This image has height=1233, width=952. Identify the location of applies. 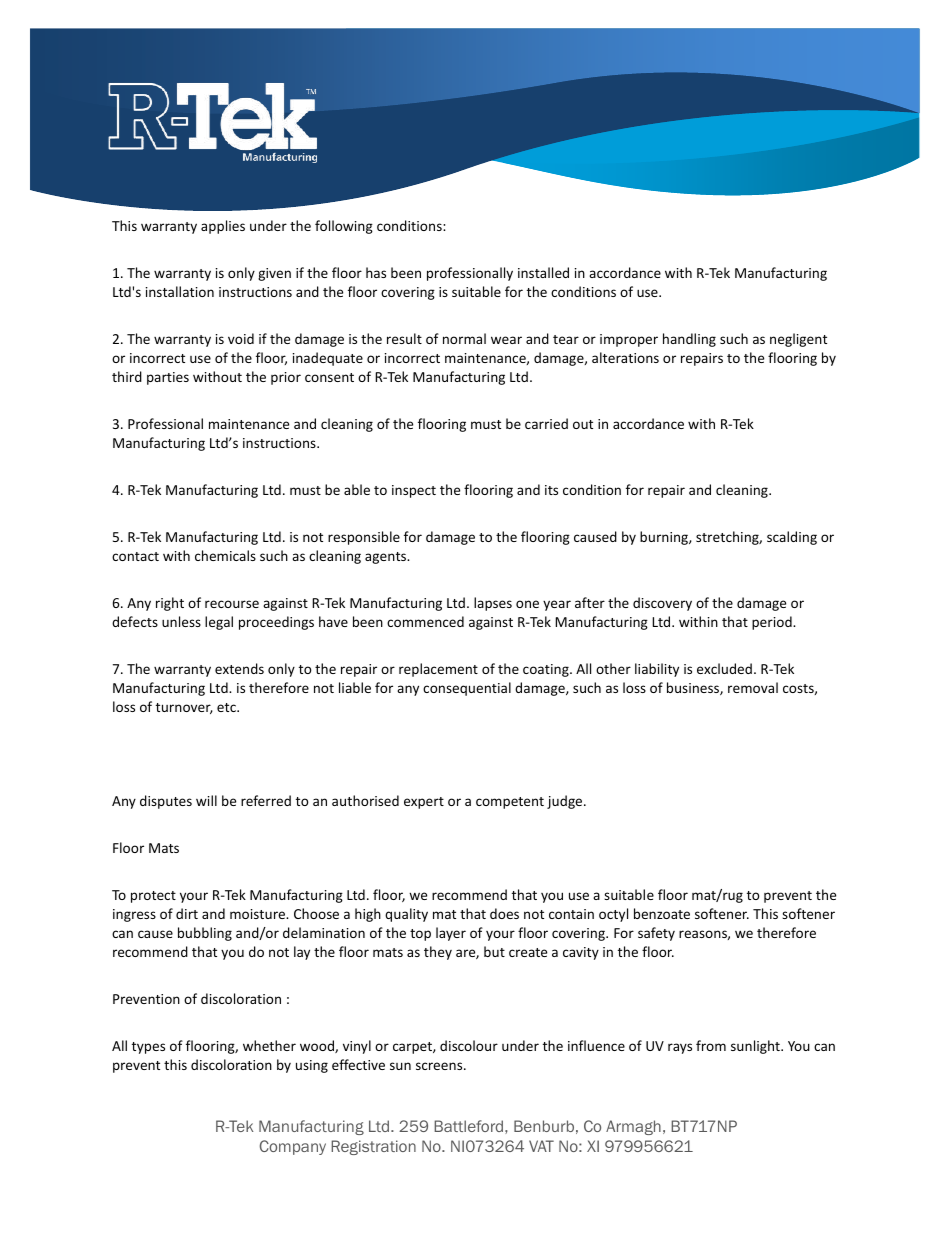
(223, 227).
